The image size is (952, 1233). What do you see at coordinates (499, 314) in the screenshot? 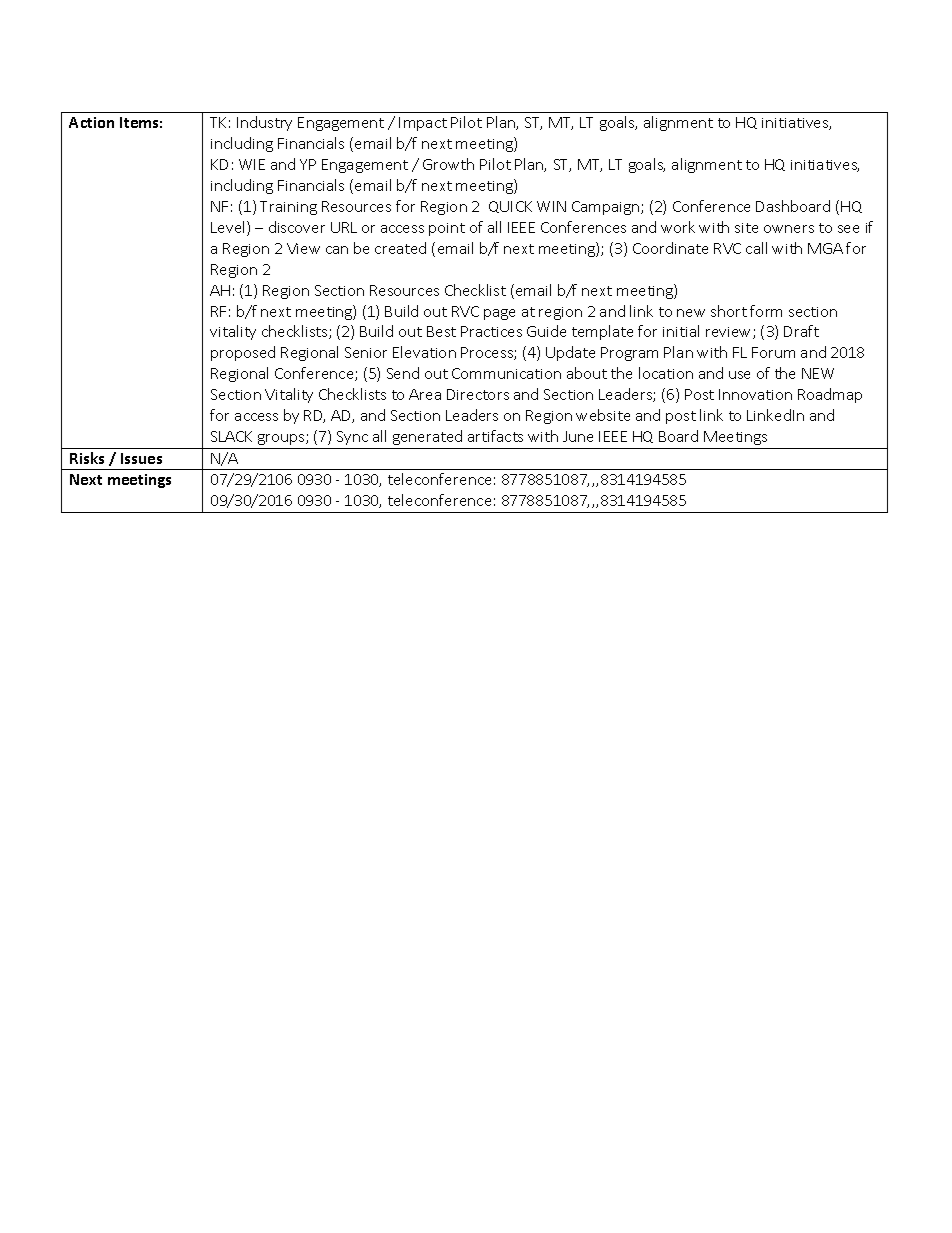
I see `page` at bounding box center [499, 314].
